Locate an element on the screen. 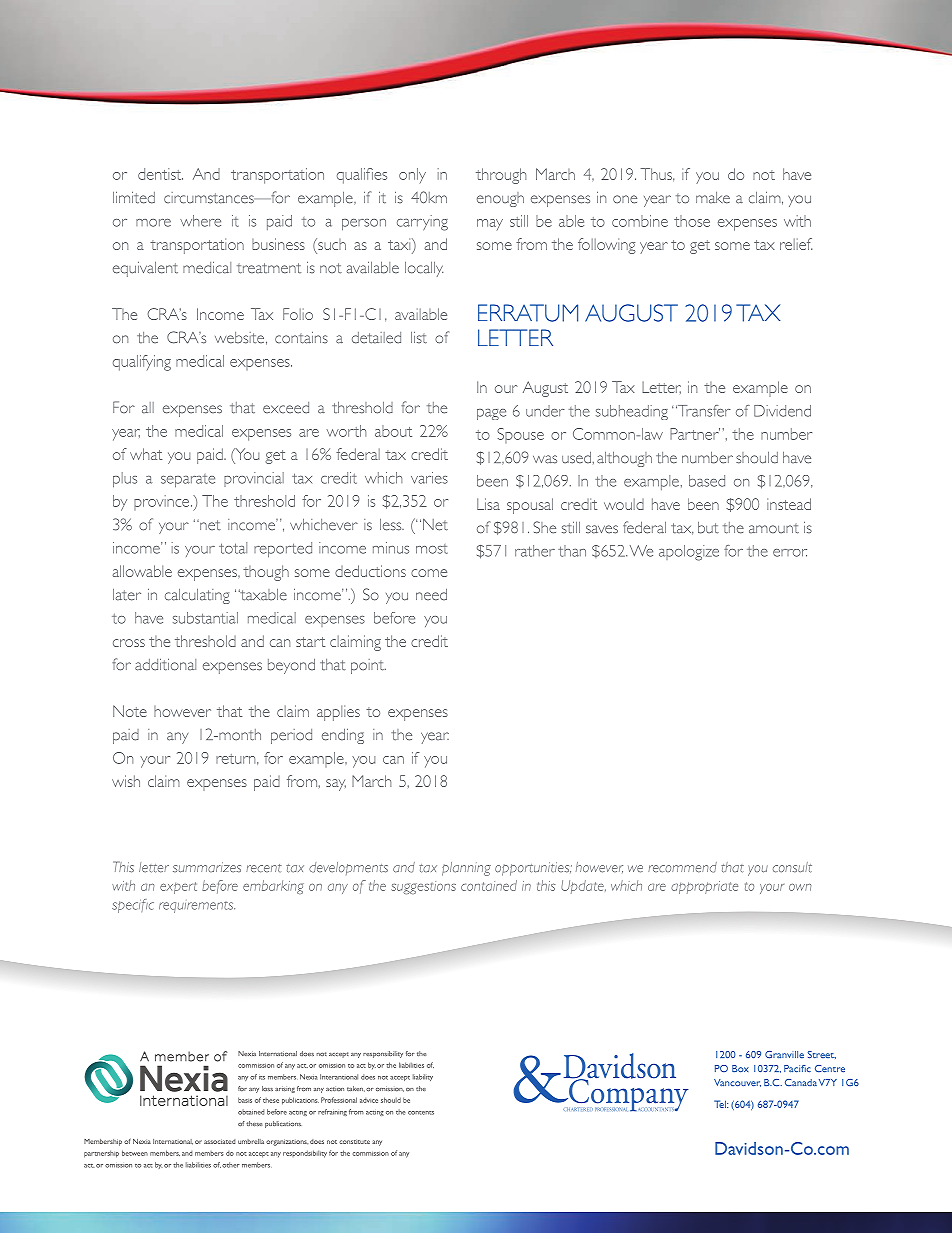 The height and width of the screenshot is (1233, 952). make is located at coordinates (713, 198).
